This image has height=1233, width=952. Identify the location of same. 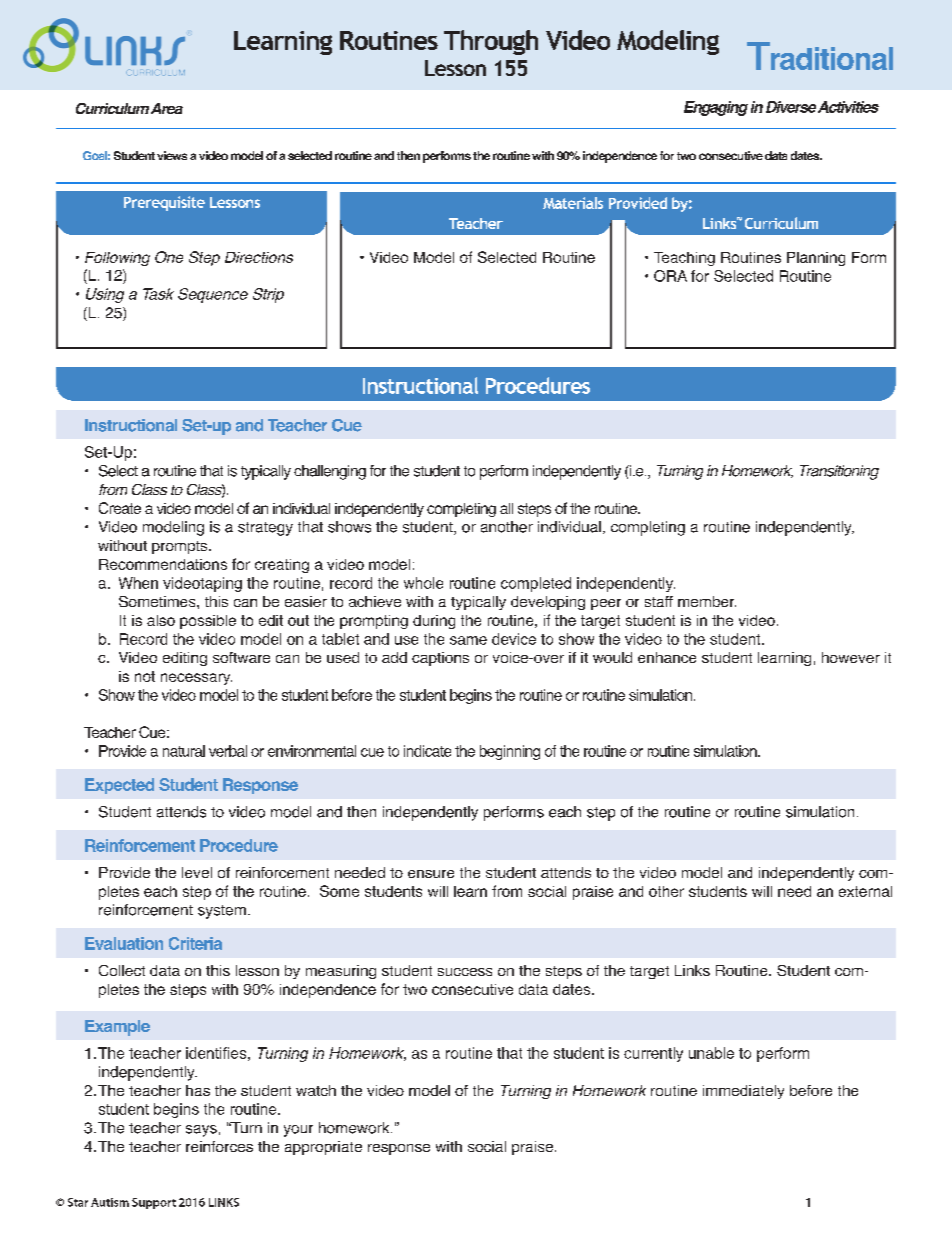
(468, 640).
